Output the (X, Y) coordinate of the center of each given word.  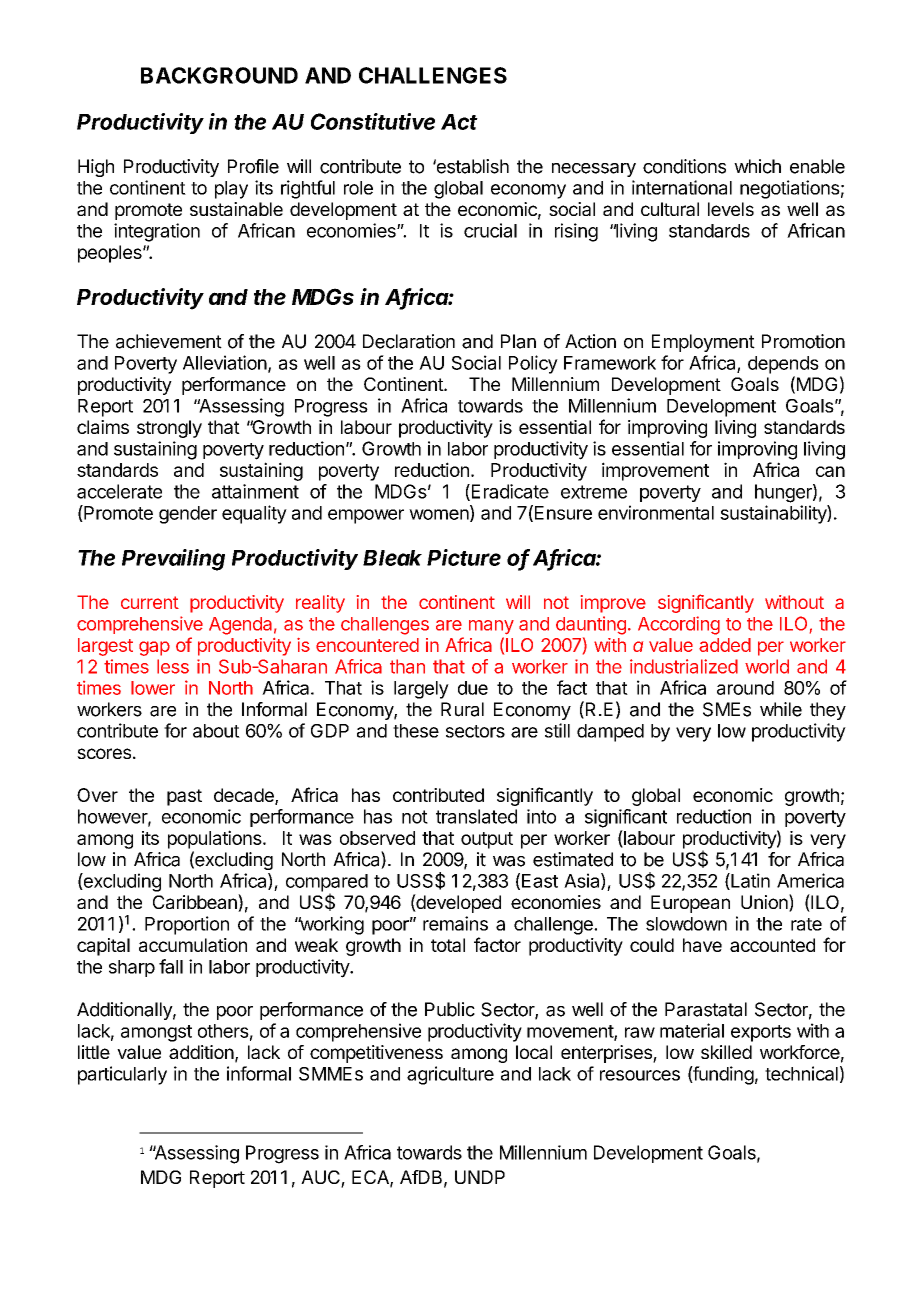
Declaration (409, 341)
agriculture (450, 1075)
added (725, 645)
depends (783, 365)
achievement (169, 341)
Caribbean (196, 903)
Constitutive (373, 121)
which (757, 166)
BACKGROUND (219, 75)
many (491, 627)
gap (154, 648)
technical (801, 1073)
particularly (122, 1075)
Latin (749, 881)
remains (455, 923)
